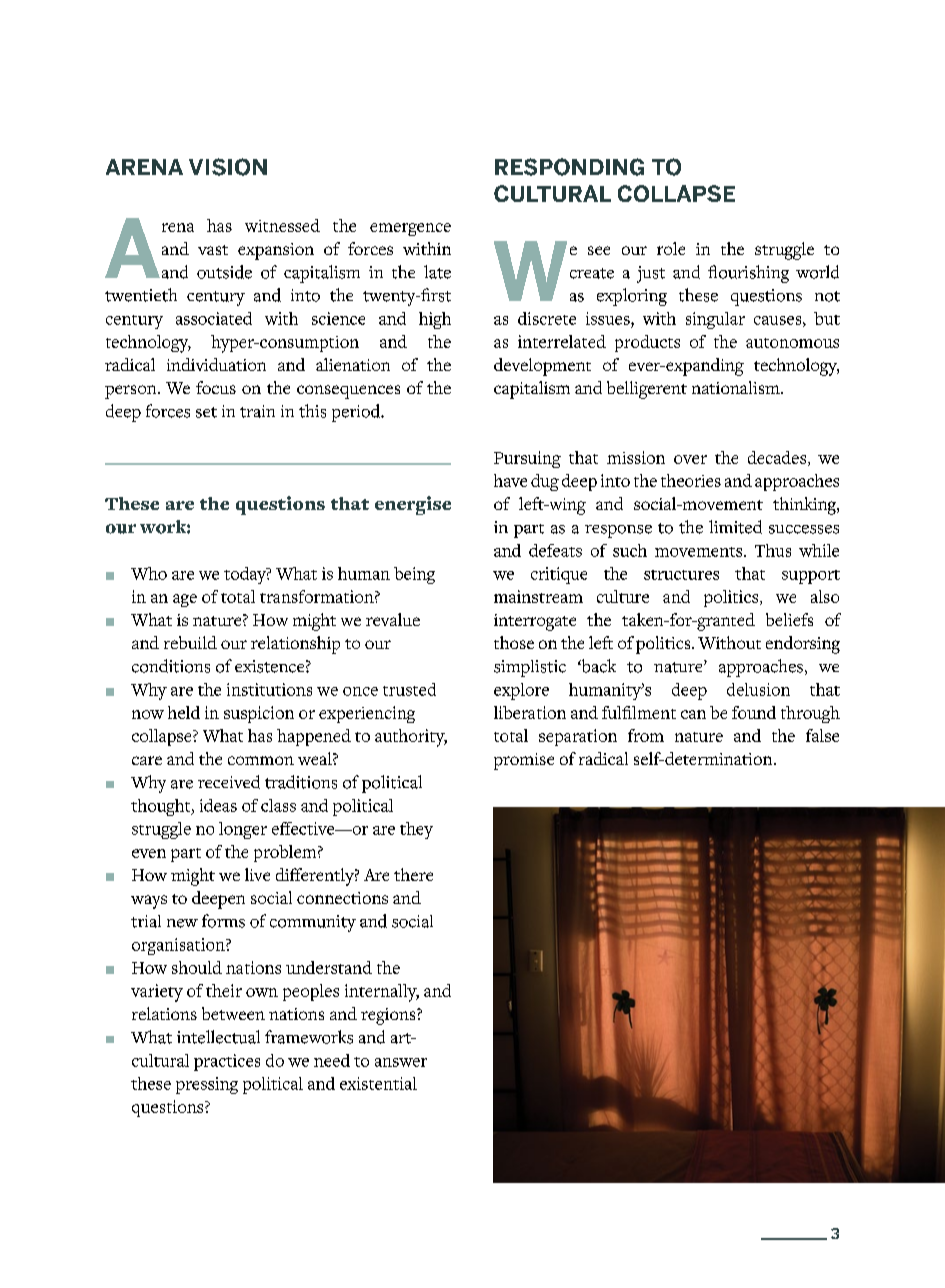  I want to click on role, so click(671, 248).
